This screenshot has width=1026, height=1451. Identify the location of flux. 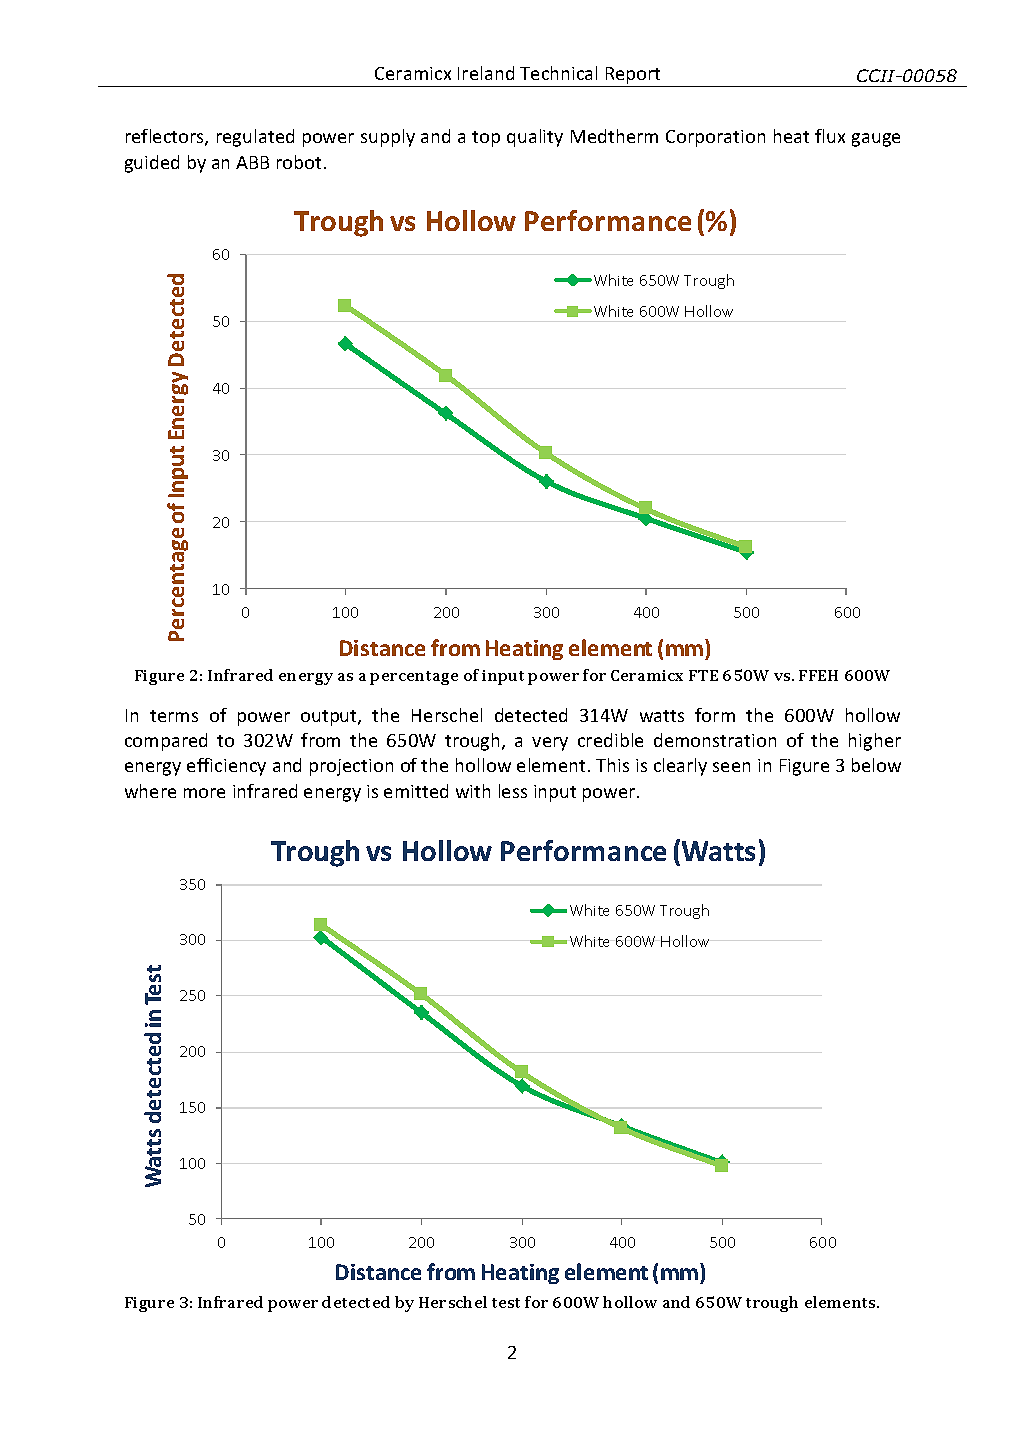
(830, 136).
